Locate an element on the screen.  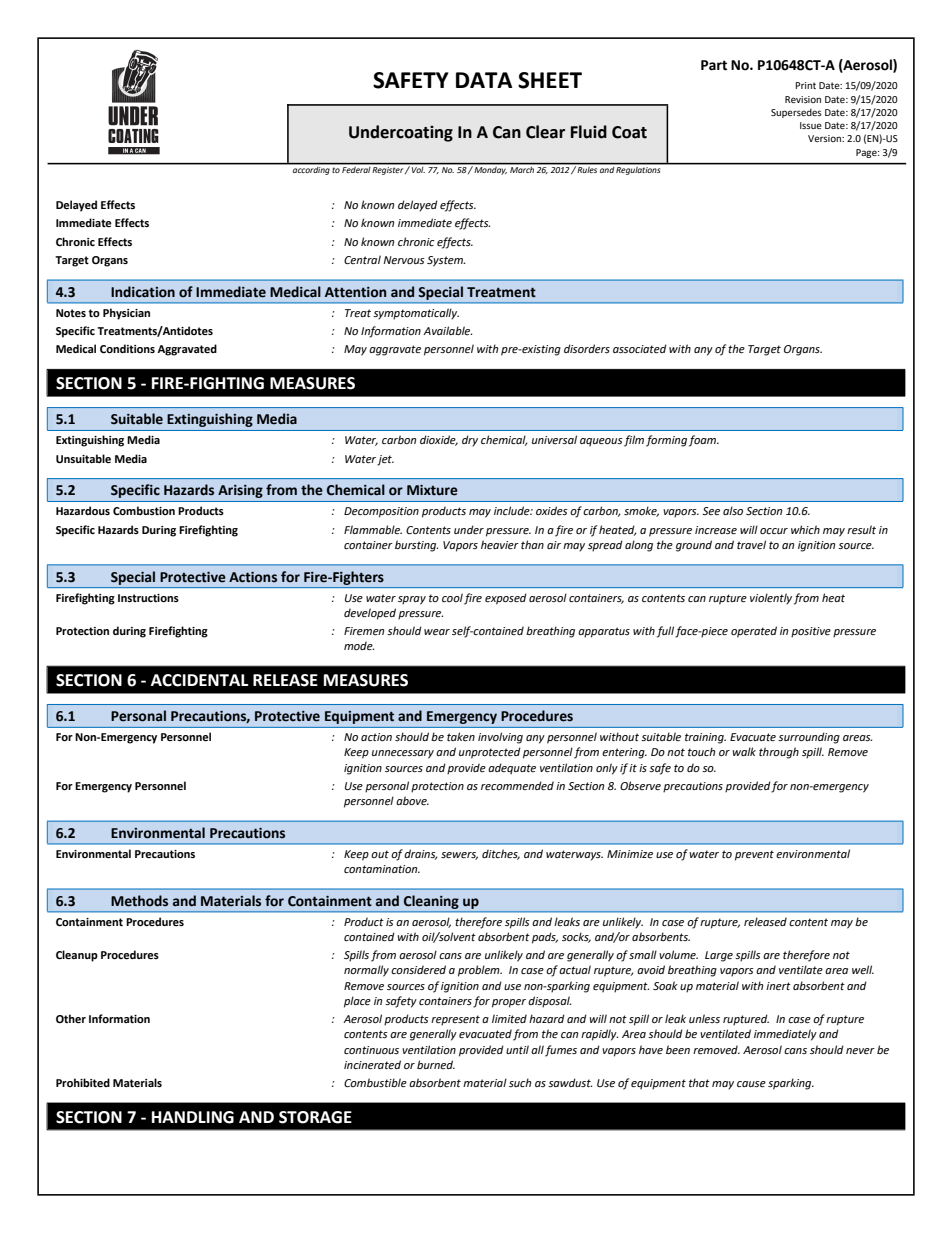
dry is located at coordinates (470, 441).
